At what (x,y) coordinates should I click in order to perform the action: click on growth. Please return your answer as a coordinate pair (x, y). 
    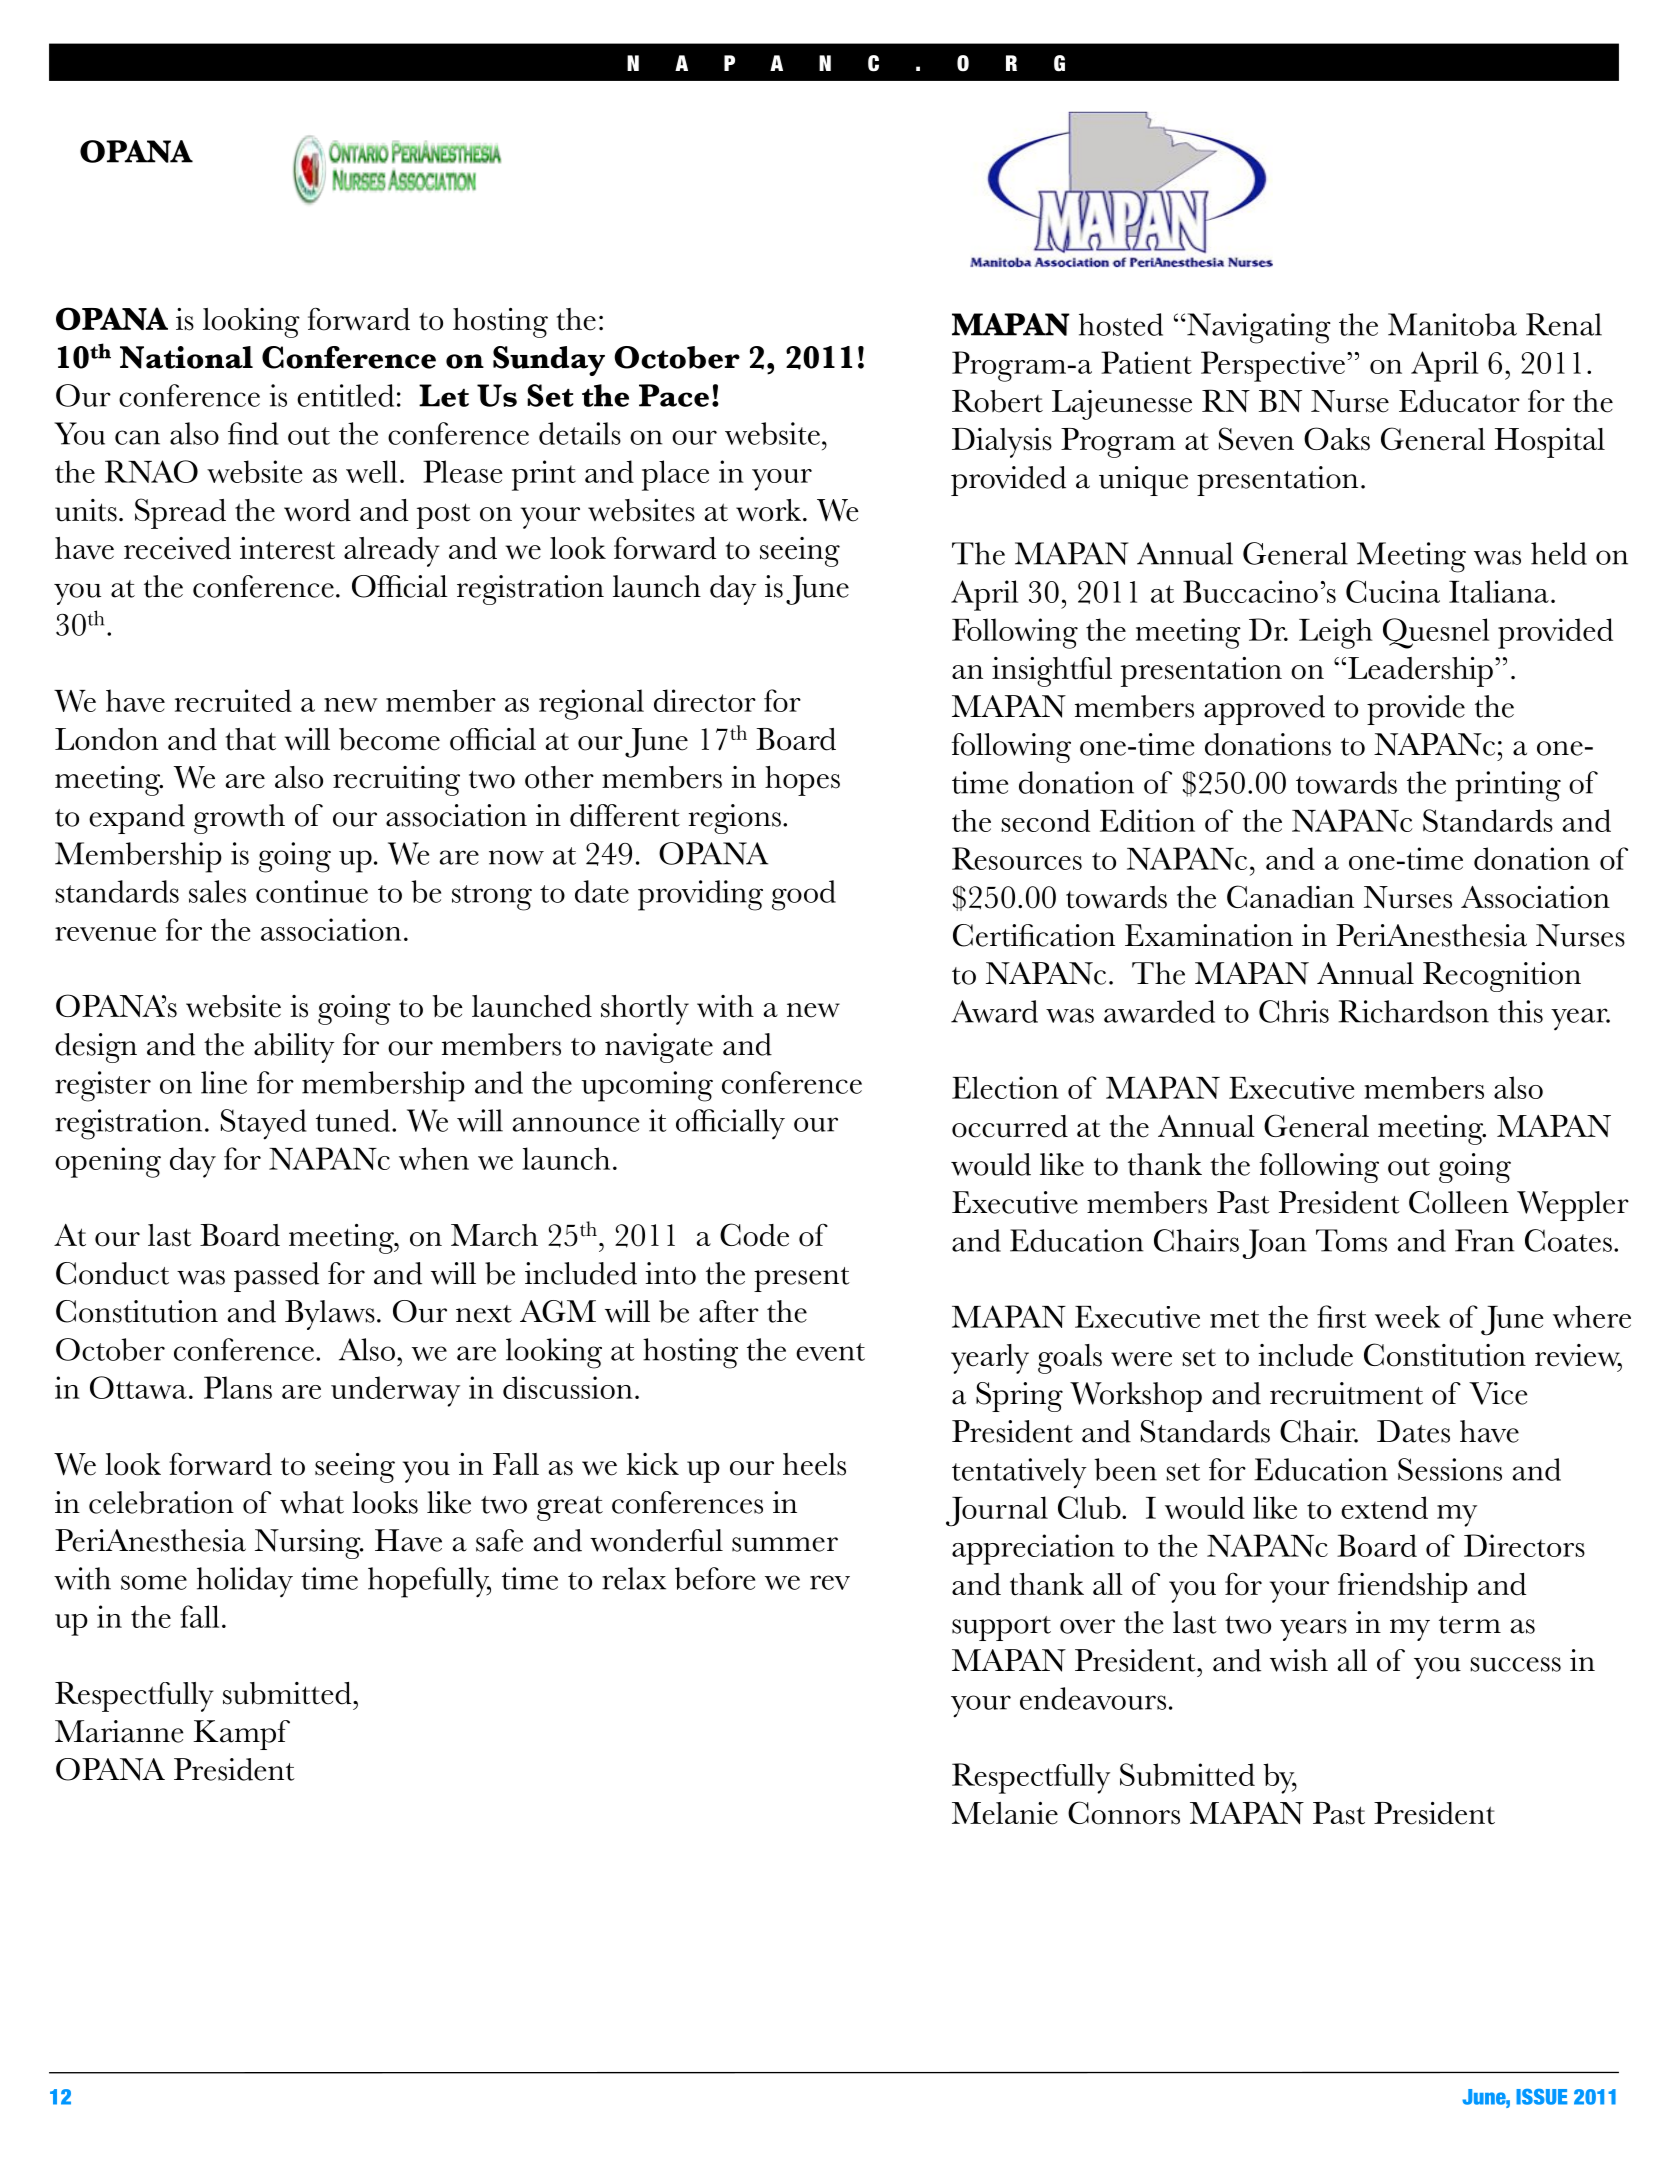
    Looking at the image, I should click on (239, 819).
